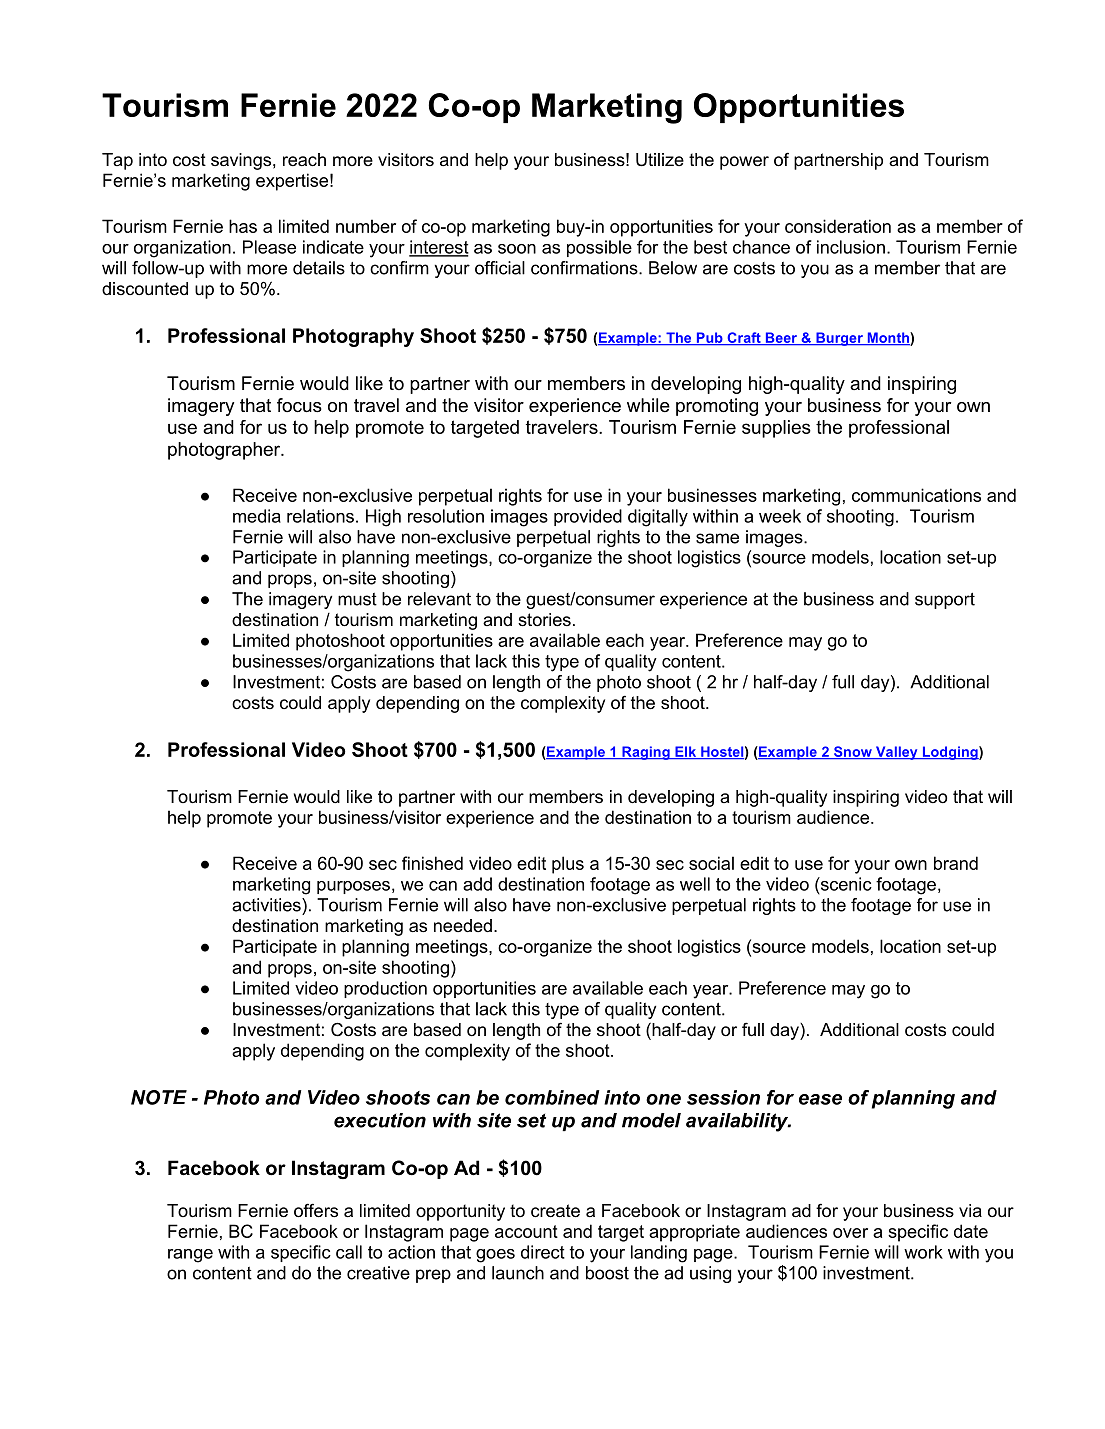 This screenshot has width=1105, height=1429. I want to click on Snow, so click(852, 752).
